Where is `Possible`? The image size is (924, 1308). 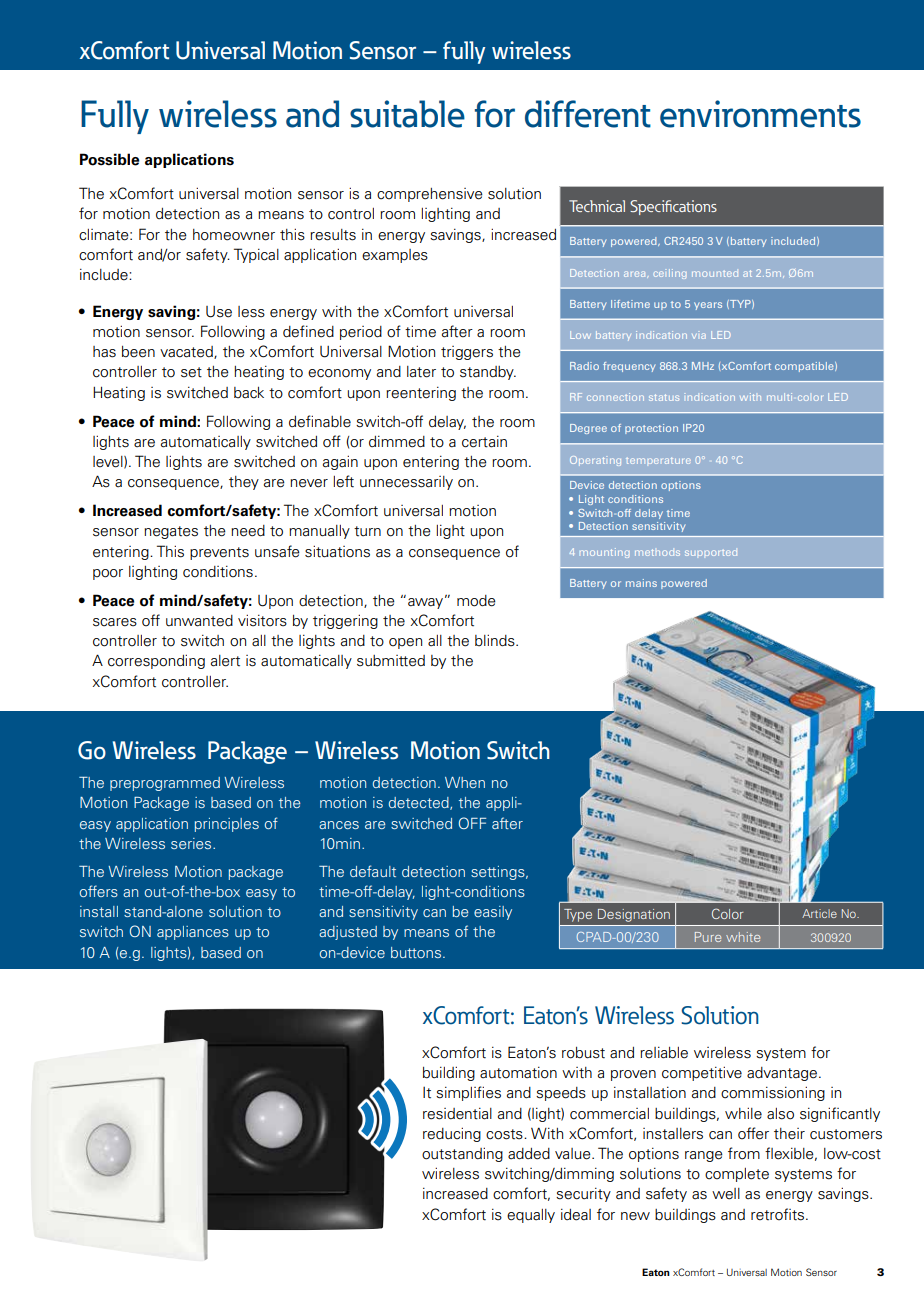 Possible is located at coordinates (110, 159).
